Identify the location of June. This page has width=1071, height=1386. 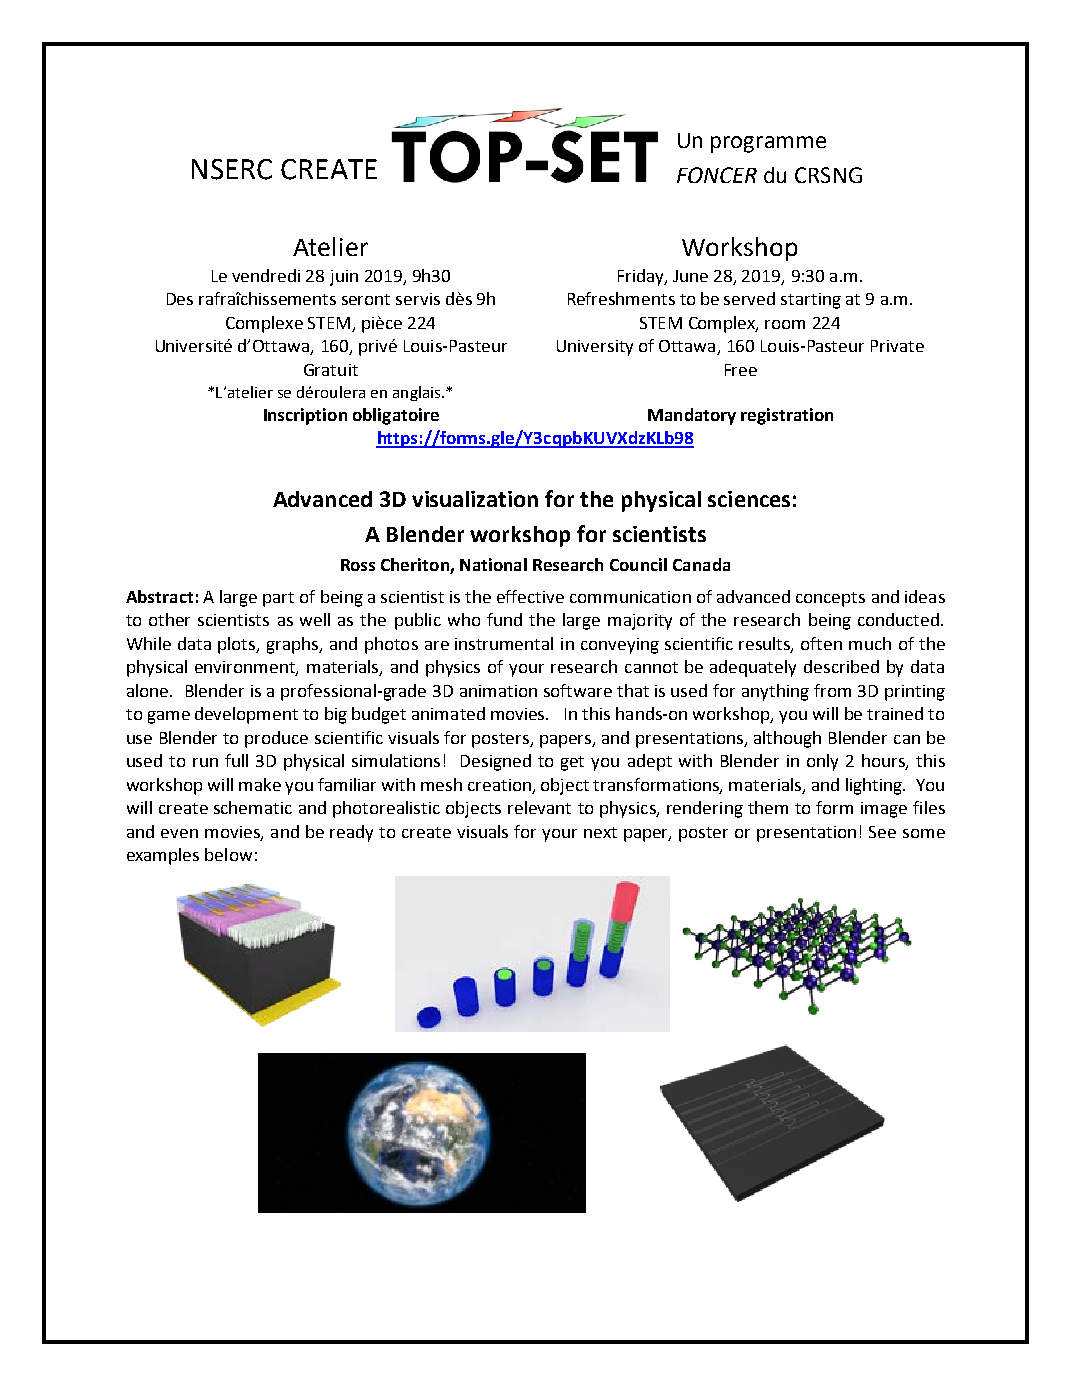
(690, 276).
